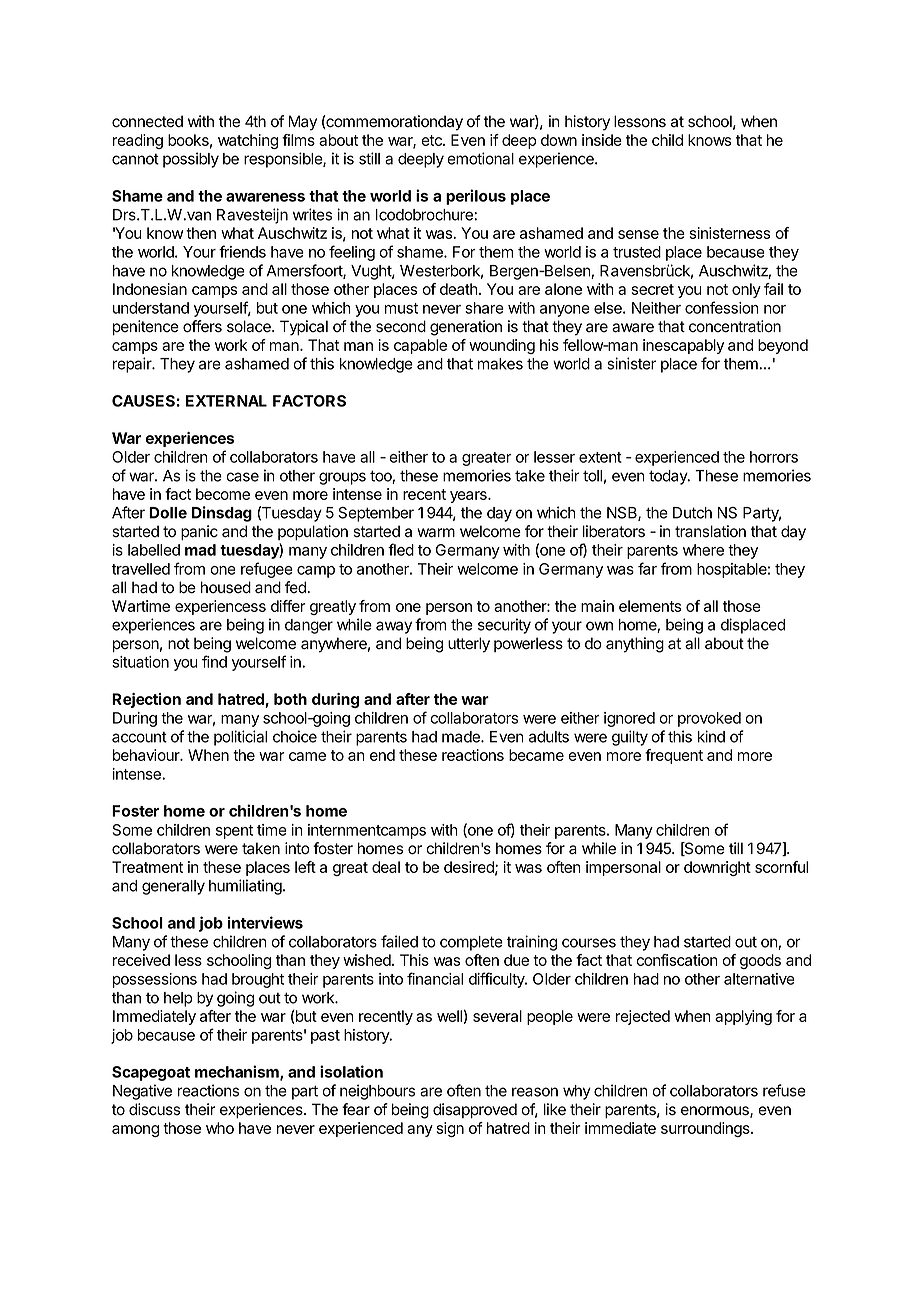  Describe the element at coordinates (709, 719) in the screenshot. I see `provoked` at that location.
